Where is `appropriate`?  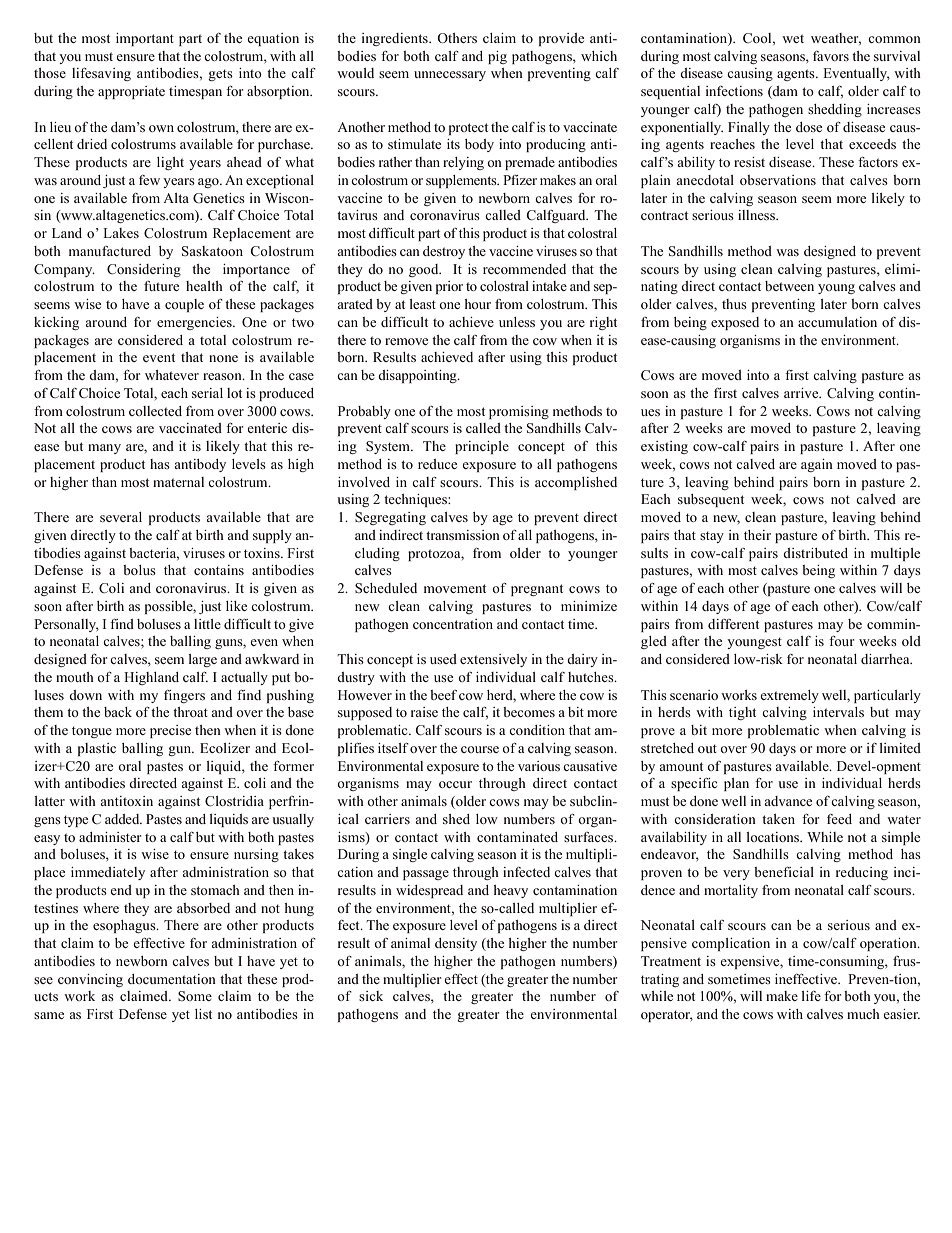 appropriate is located at coordinates (131, 92).
